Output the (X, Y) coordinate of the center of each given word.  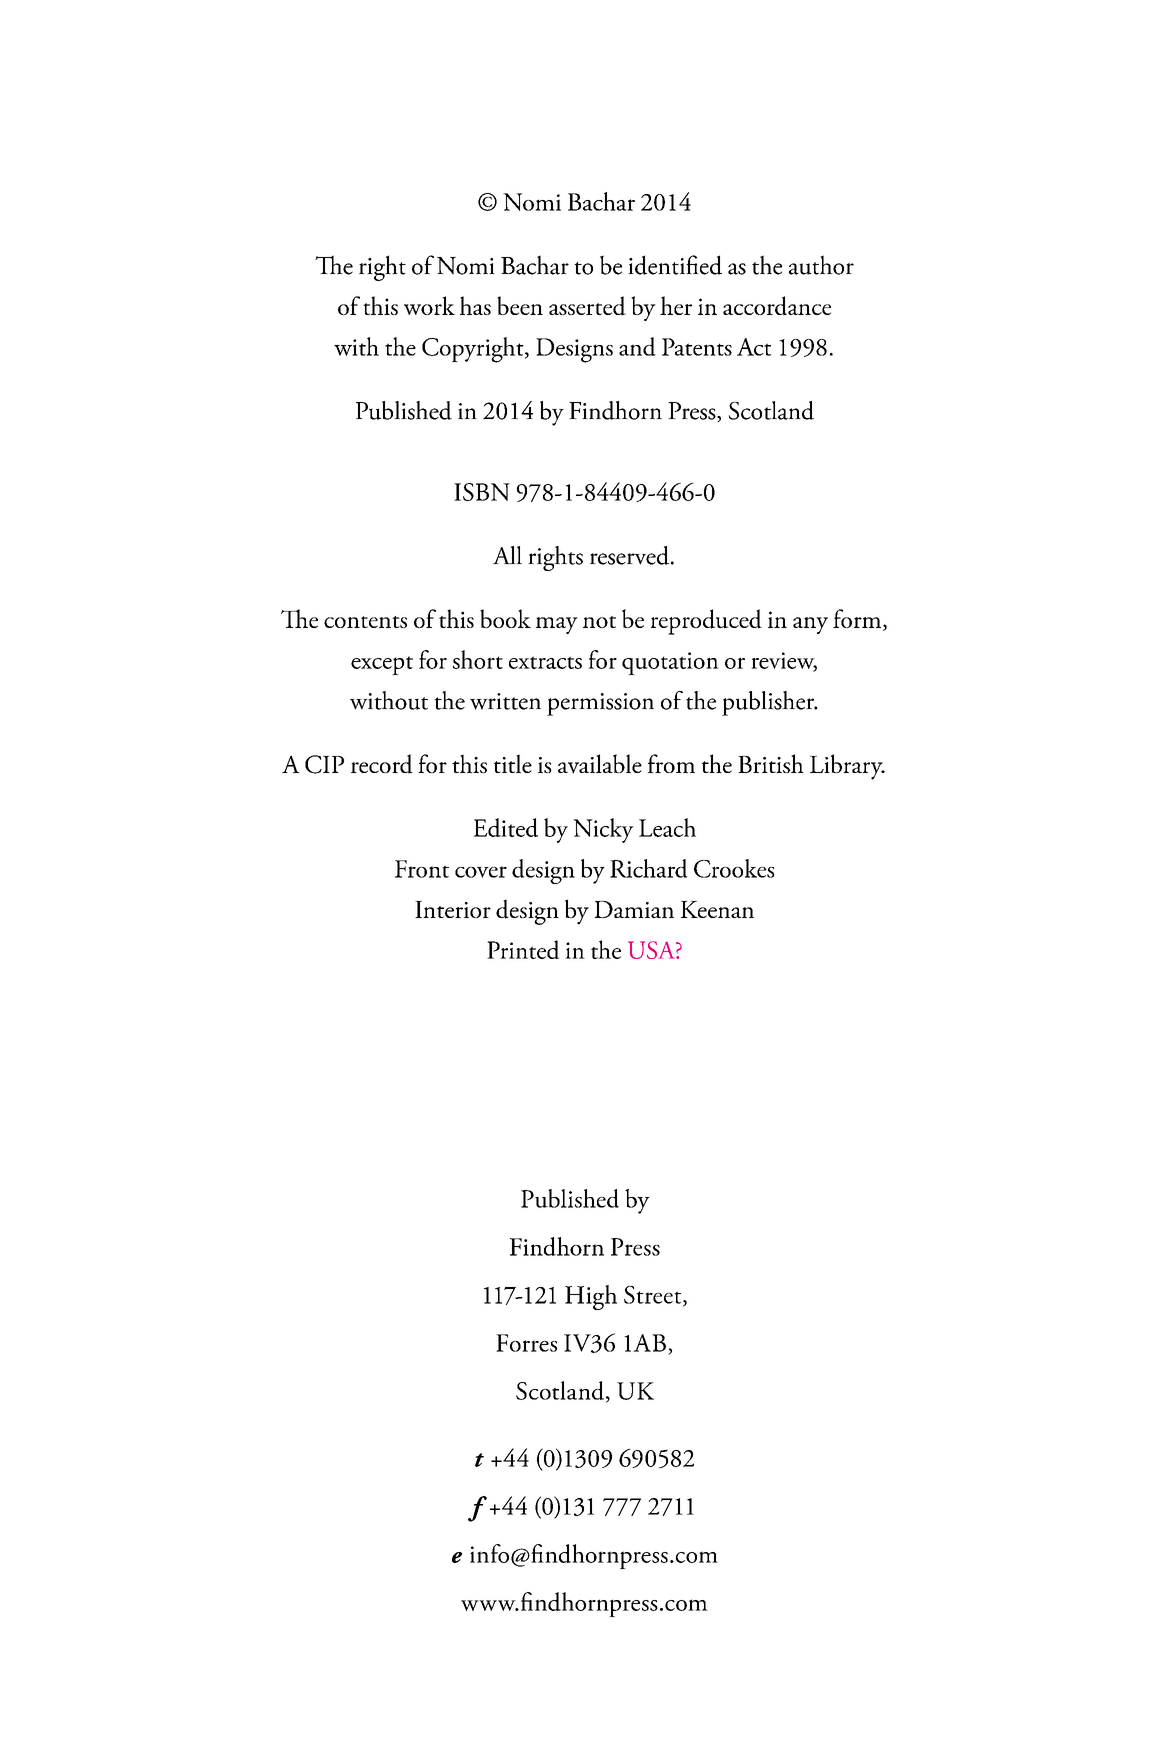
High (591, 1297)
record (382, 764)
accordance (777, 306)
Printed (523, 949)
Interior (453, 909)
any (810, 625)
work (429, 305)
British (771, 763)
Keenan (717, 909)
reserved (629, 555)
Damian (634, 909)
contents (365, 622)
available (600, 764)
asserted (587, 306)
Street (654, 1296)
